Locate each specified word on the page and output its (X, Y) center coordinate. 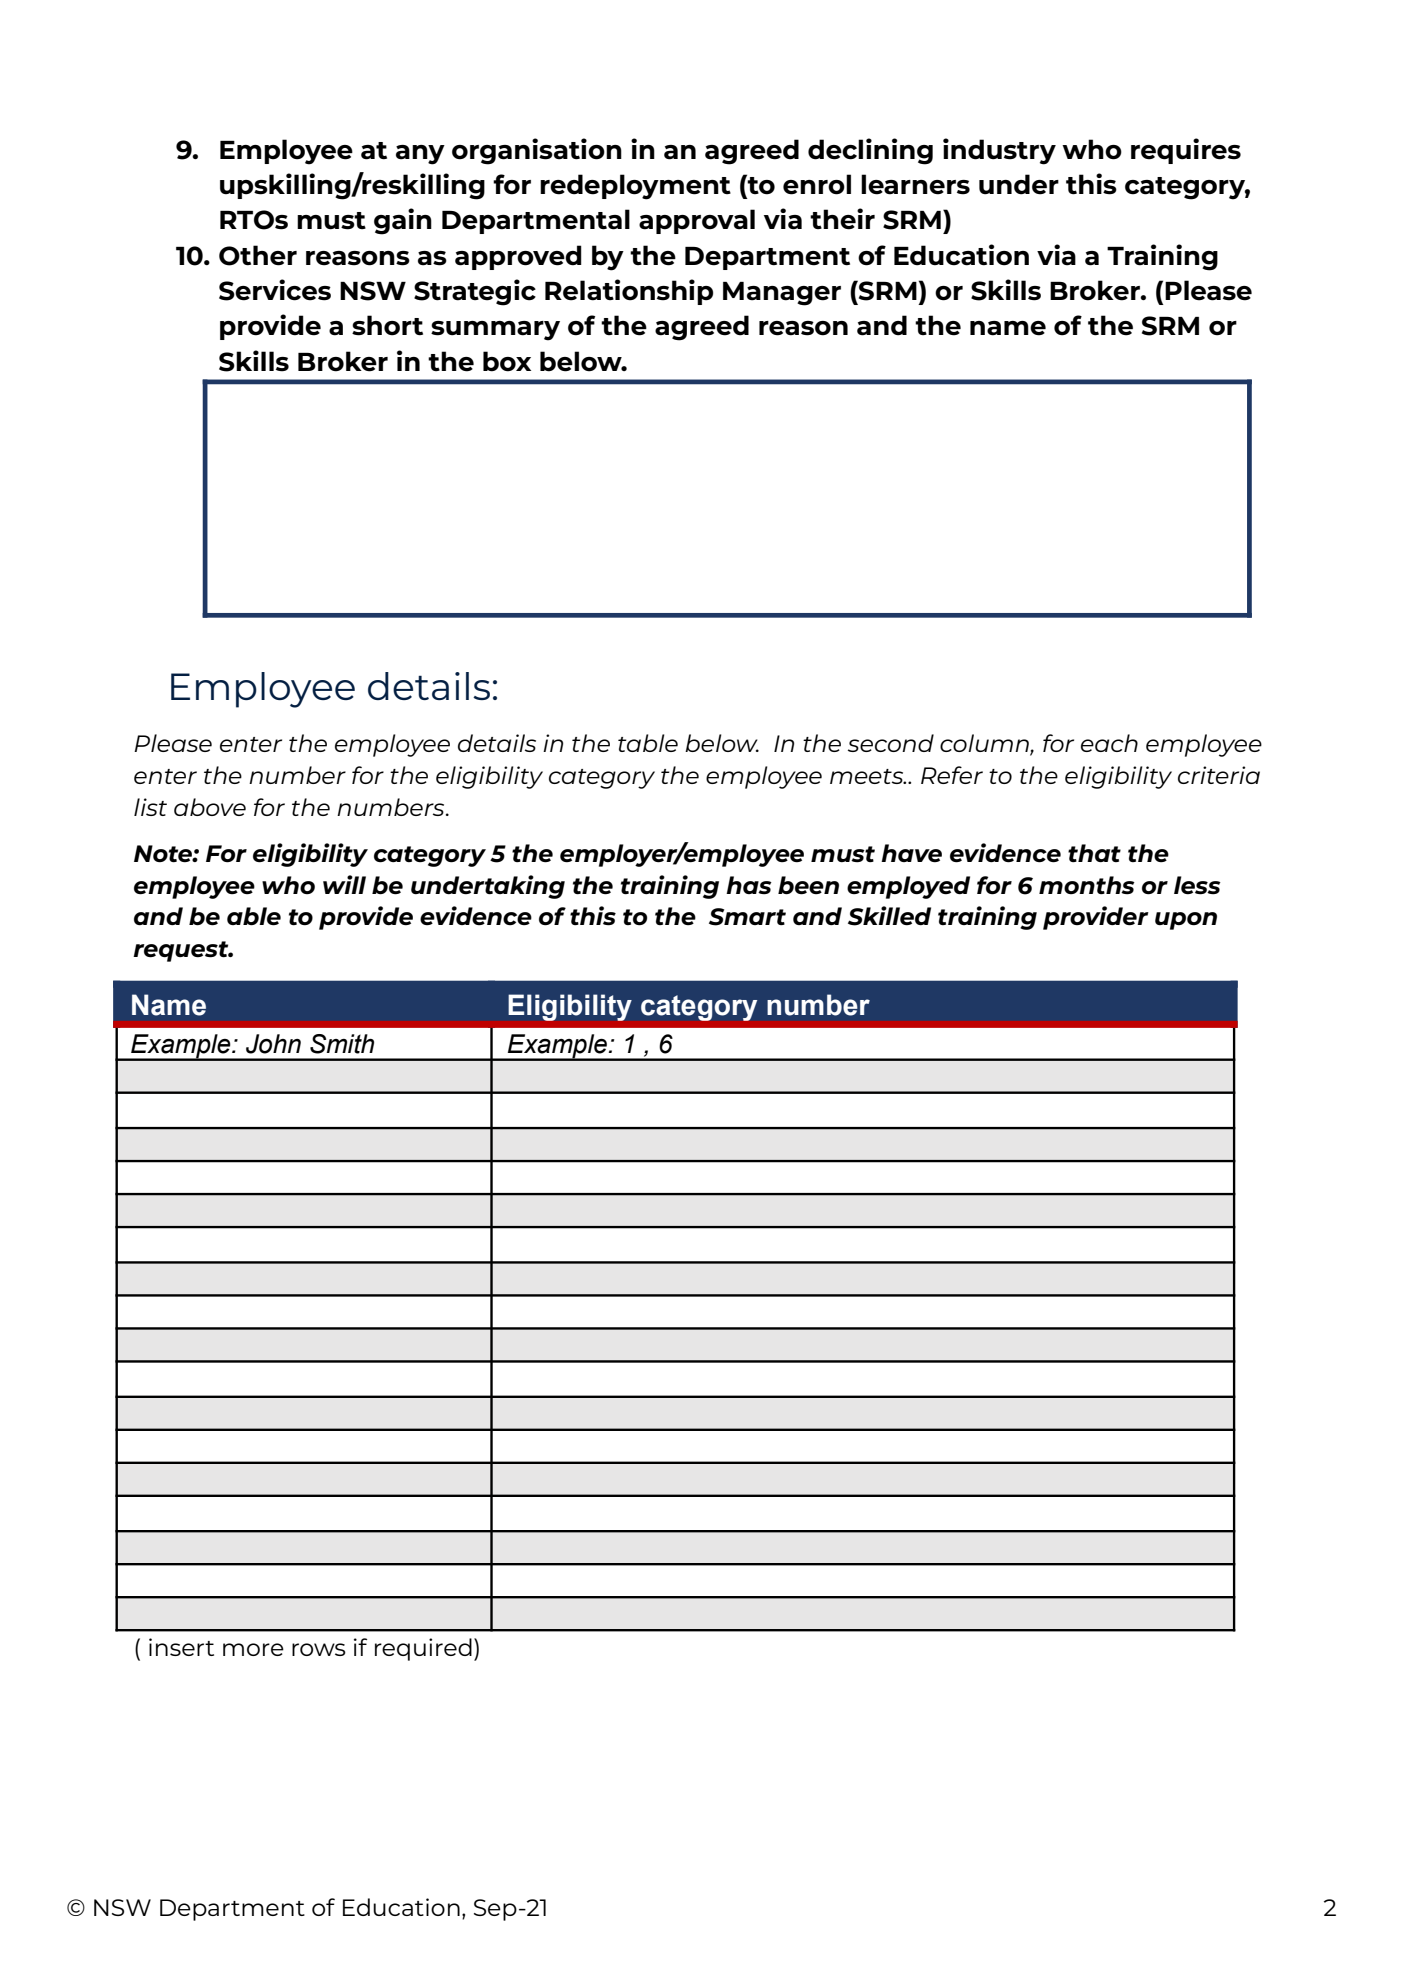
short (387, 325)
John (273, 1044)
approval (697, 221)
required (423, 1649)
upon (1186, 921)
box (507, 361)
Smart (747, 917)
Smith (342, 1044)
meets (868, 776)
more (253, 1649)
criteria (1219, 775)
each (1109, 743)
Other (258, 255)
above (210, 807)
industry (999, 151)
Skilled (889, 916)
